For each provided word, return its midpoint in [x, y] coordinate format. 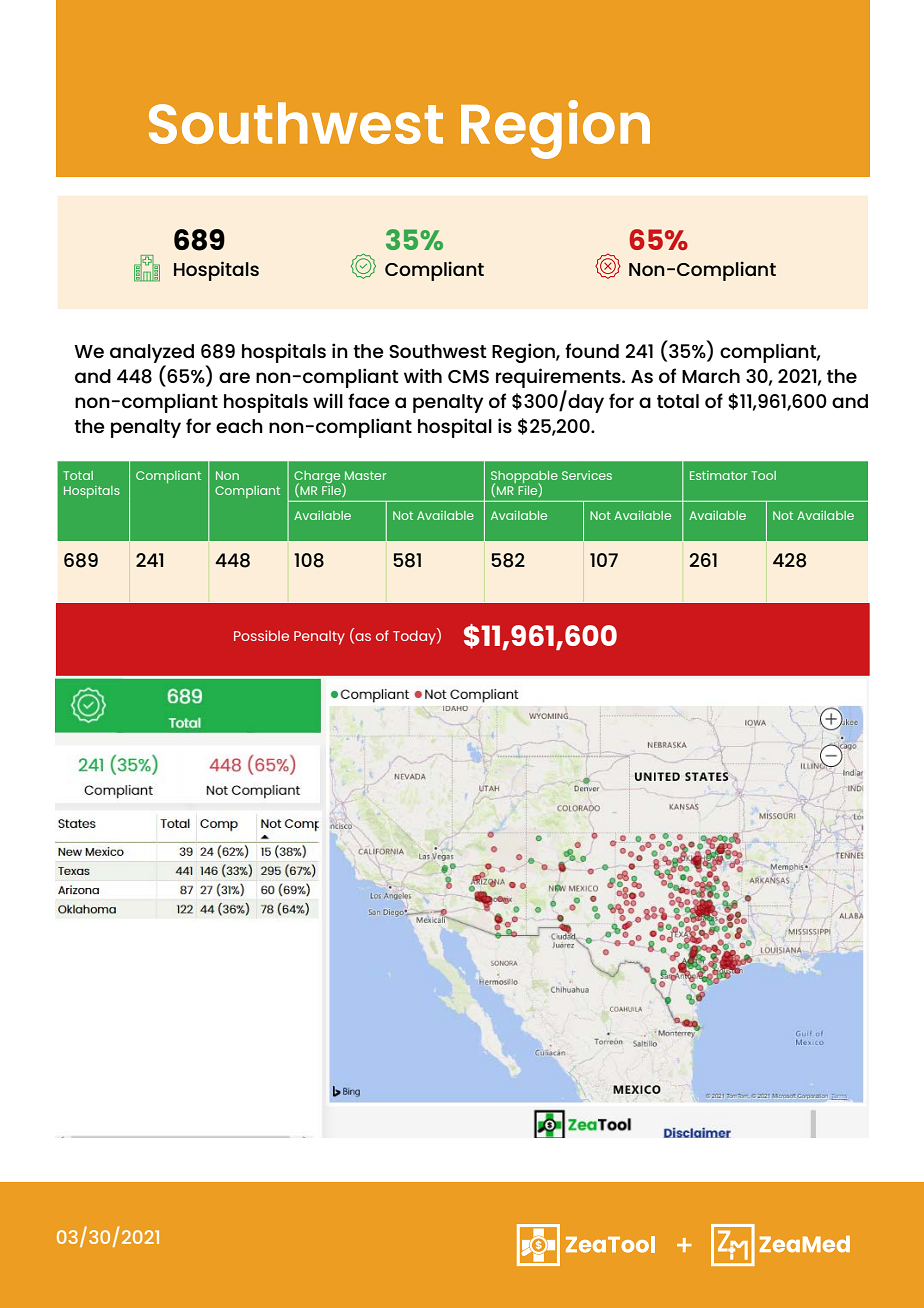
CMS [468, 376]
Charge [318, 478]
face [369, 400]
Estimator [718, 475]
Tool [763, 475]
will [328, 400]
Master [365, 475]
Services [587, 475]
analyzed [152, 355]
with [423, 375]
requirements [559, 379]
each [239, 426]
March [711, 376]
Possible [261, 635]
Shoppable [524, 478]
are [234, 377]
